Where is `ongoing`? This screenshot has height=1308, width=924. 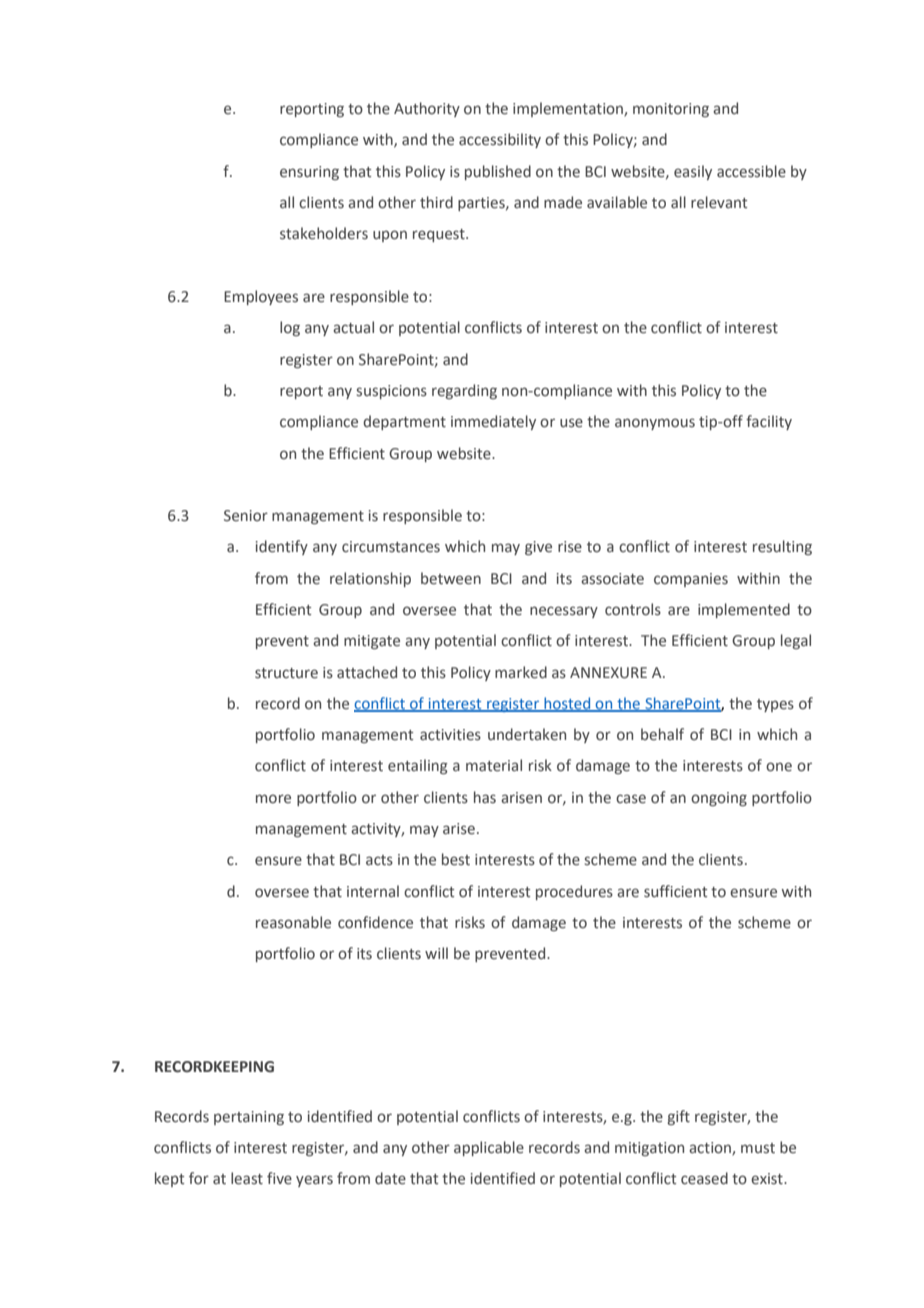 ongoing is located at coordinates (719, 799).
